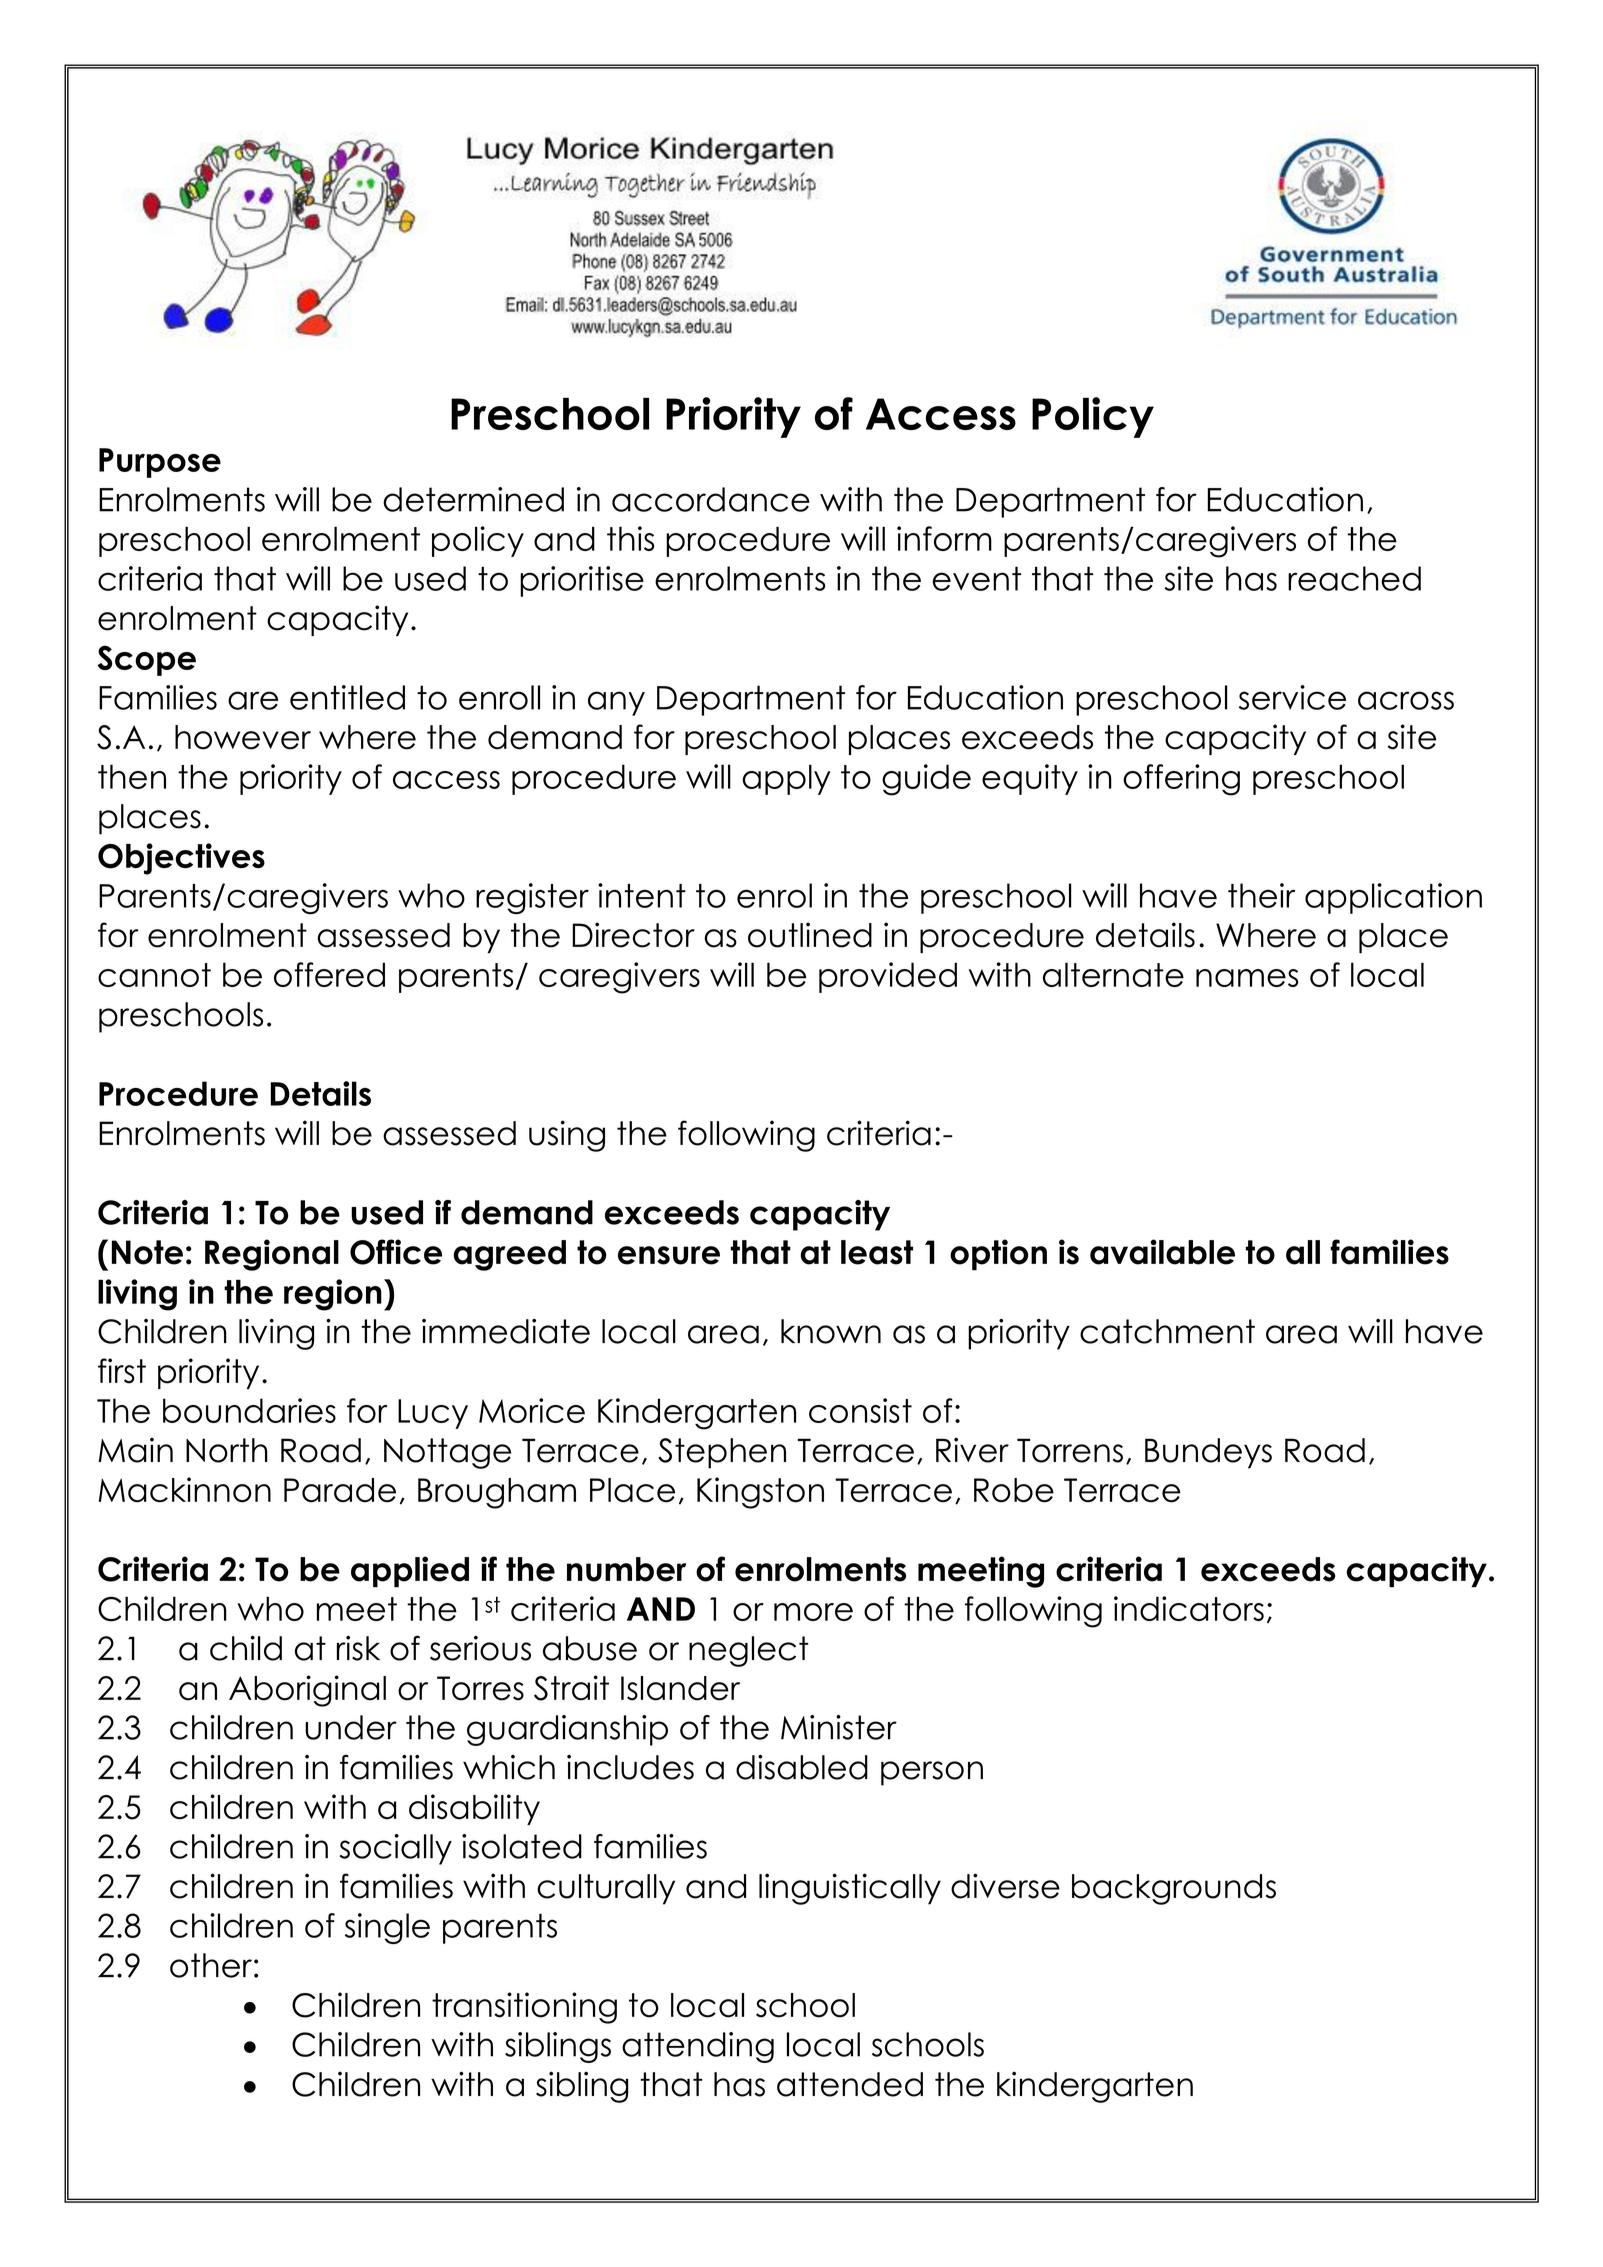 This document has height=2267, width=1603. What do you see at coordinates (711, 499) in the document?
I see `accordance` at bounding box center [711, 499].
